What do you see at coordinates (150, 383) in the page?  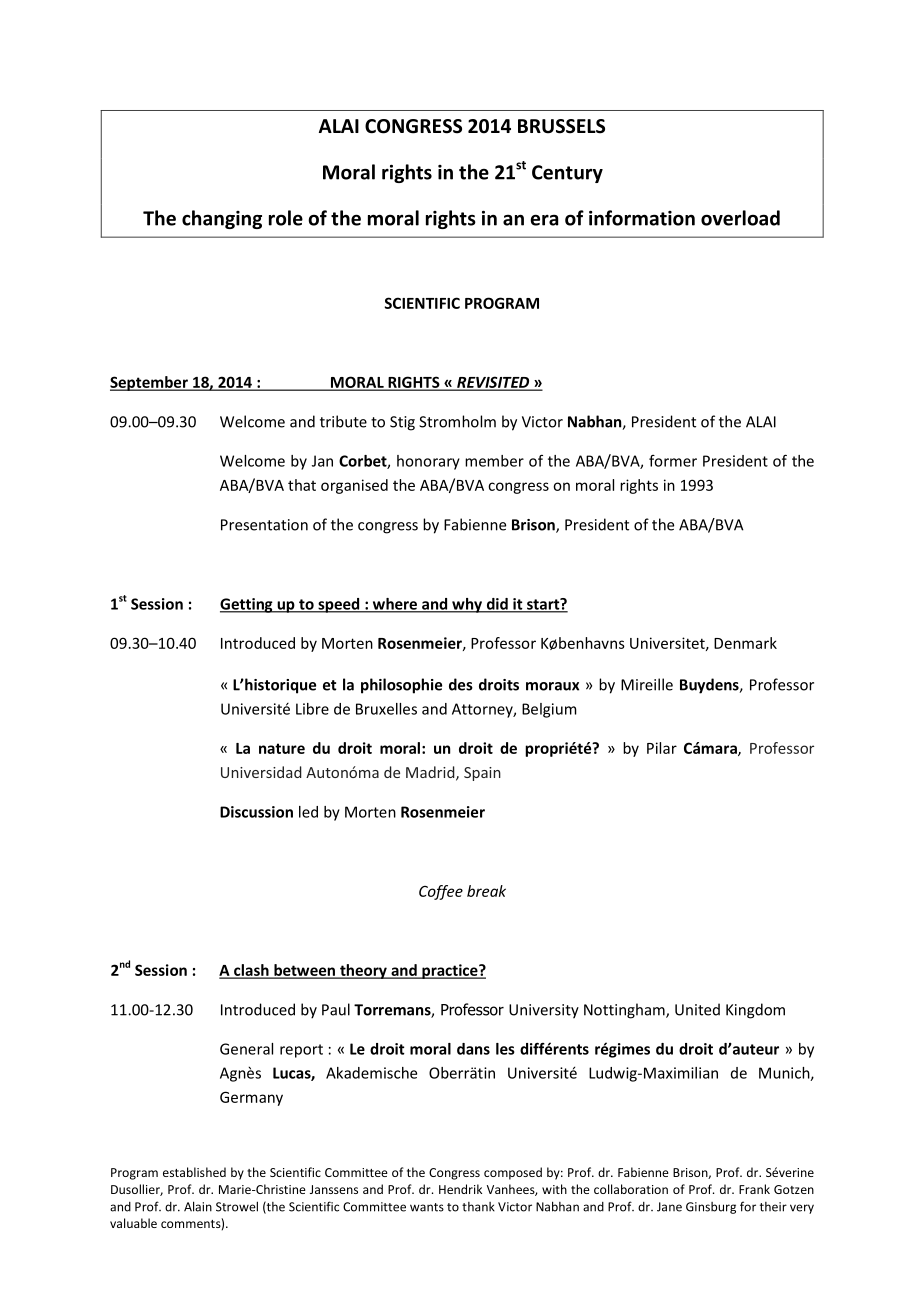 I see `September` at bounding box center [150, 383].
